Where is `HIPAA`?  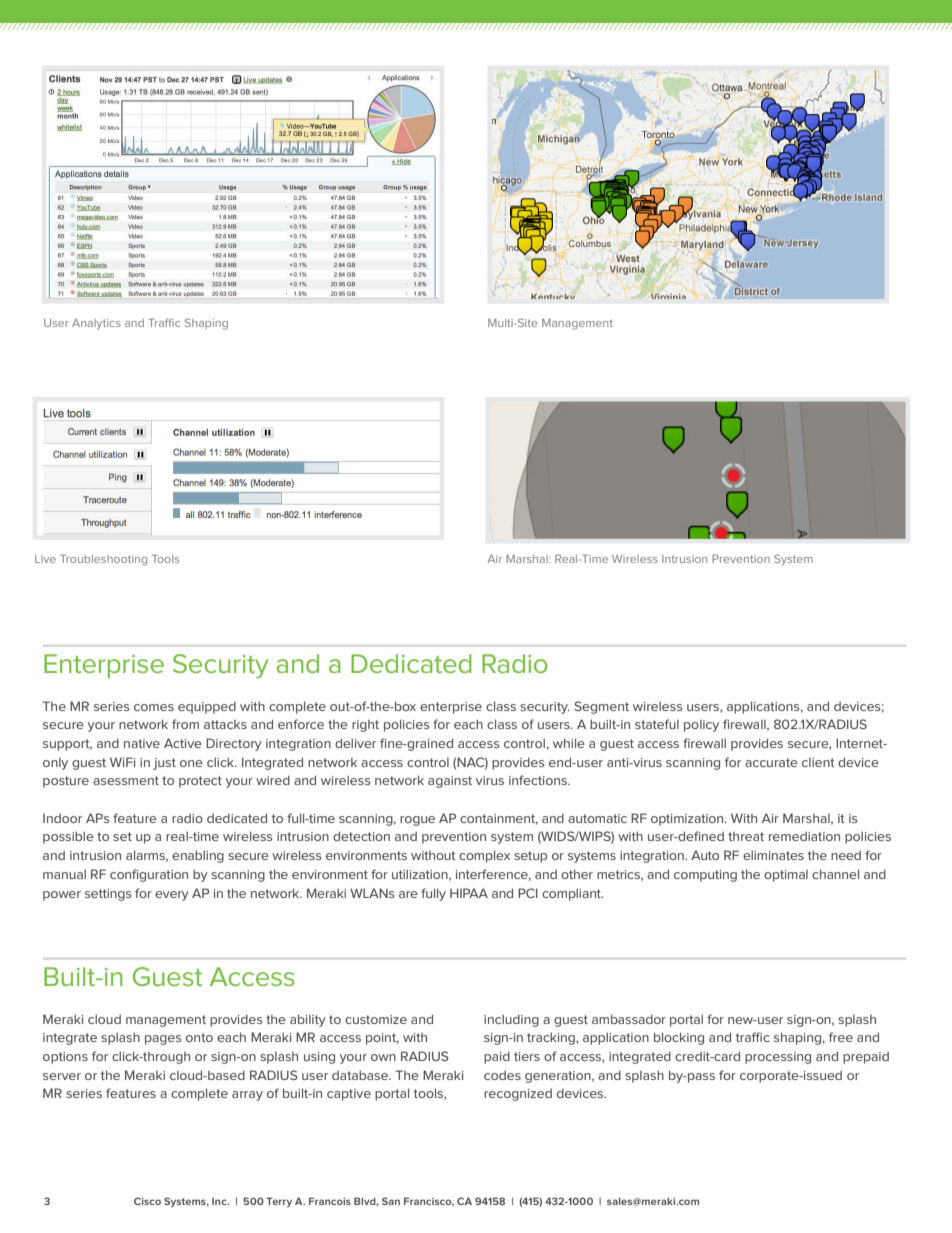
HIPAA is located at coordinates (469, 893).
